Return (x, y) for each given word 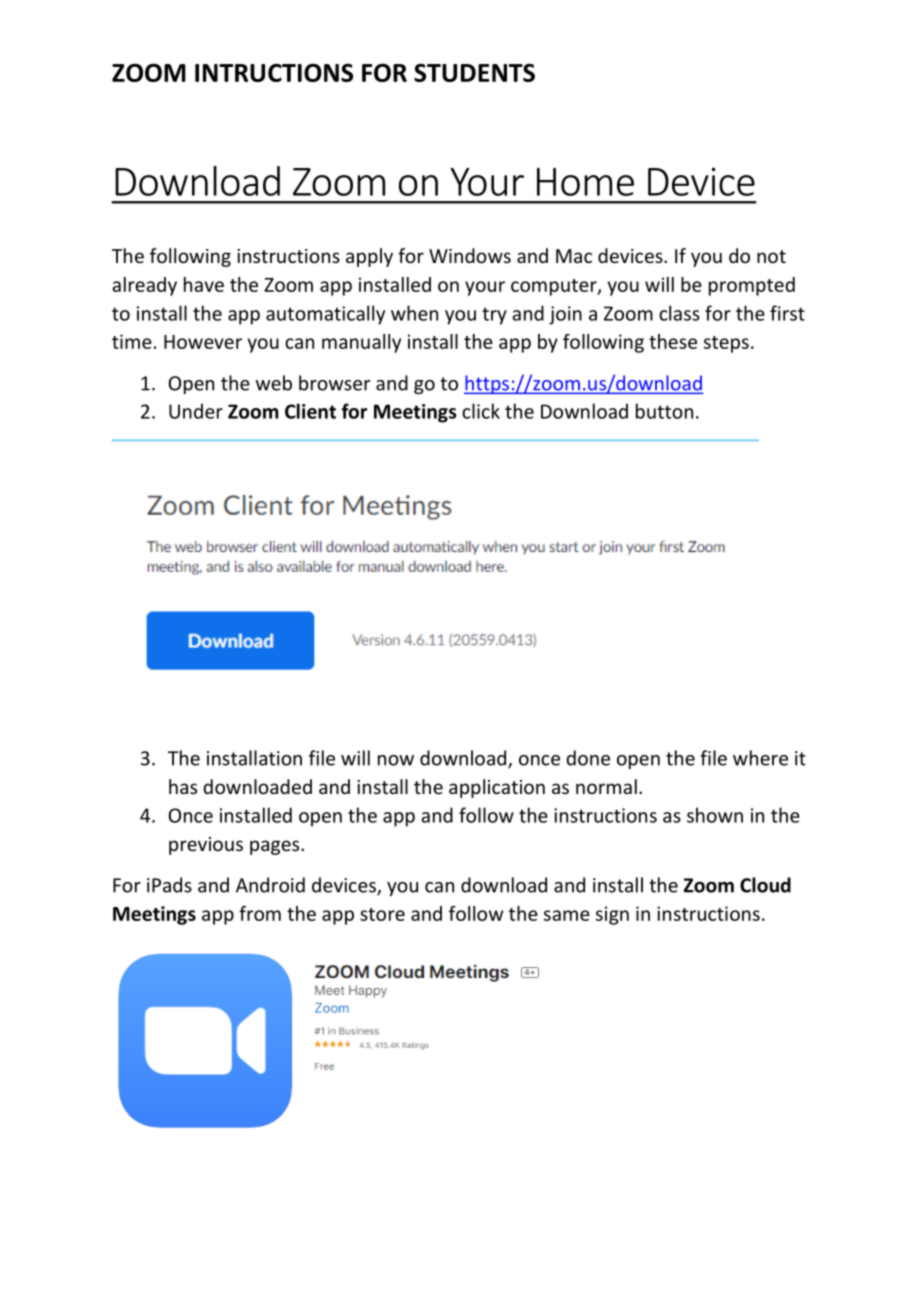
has (183, 786)
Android (270, 885)
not (771, 256)
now (396, 760)
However (203, 342)
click (481, 411)
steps (726, 344)
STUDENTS (474, 72)
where (760, 758)
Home (585, 182)
